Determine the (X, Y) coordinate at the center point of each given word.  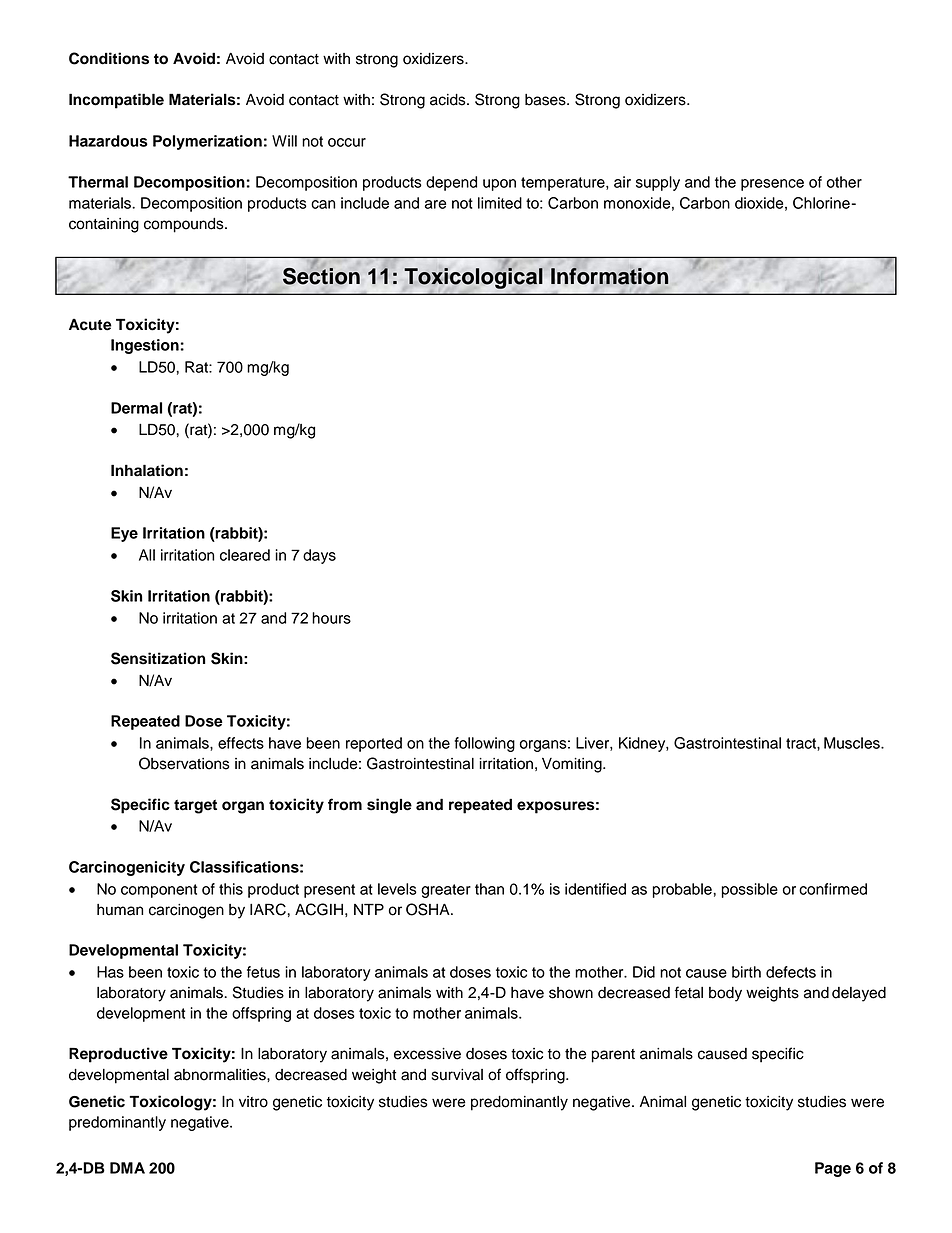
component (159, 891)
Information (609, 276)
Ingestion (145, 346)
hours (331, 618)
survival (457, 1075)
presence (772, 185)
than (489, 889)
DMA (127, 1168)
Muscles (853, 743)
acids (449, 100)
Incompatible (116, 101)
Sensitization (158, 658)
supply (658, 183)
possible (750, 890)
